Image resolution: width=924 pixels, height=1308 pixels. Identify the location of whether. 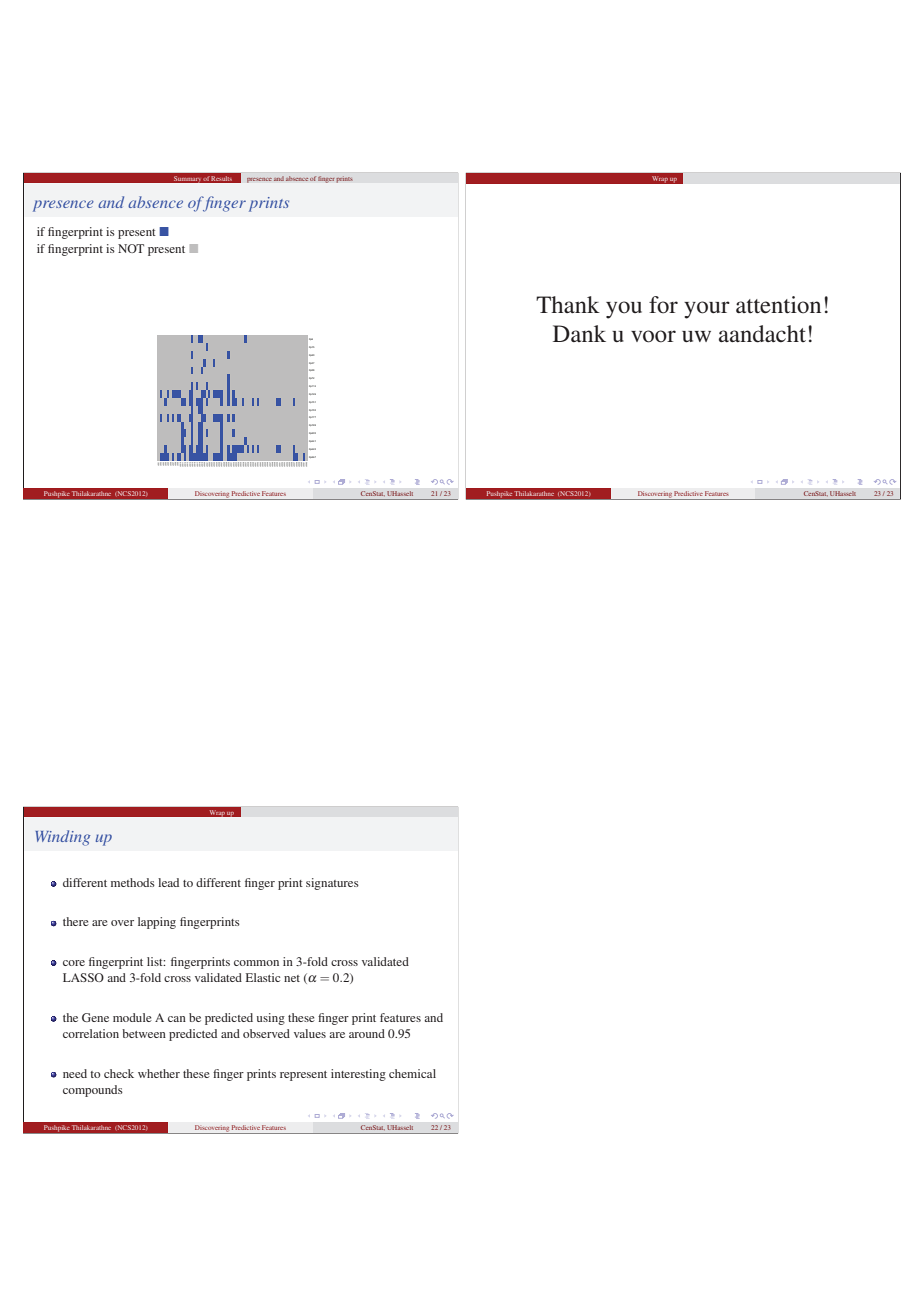
(159, 1073).
